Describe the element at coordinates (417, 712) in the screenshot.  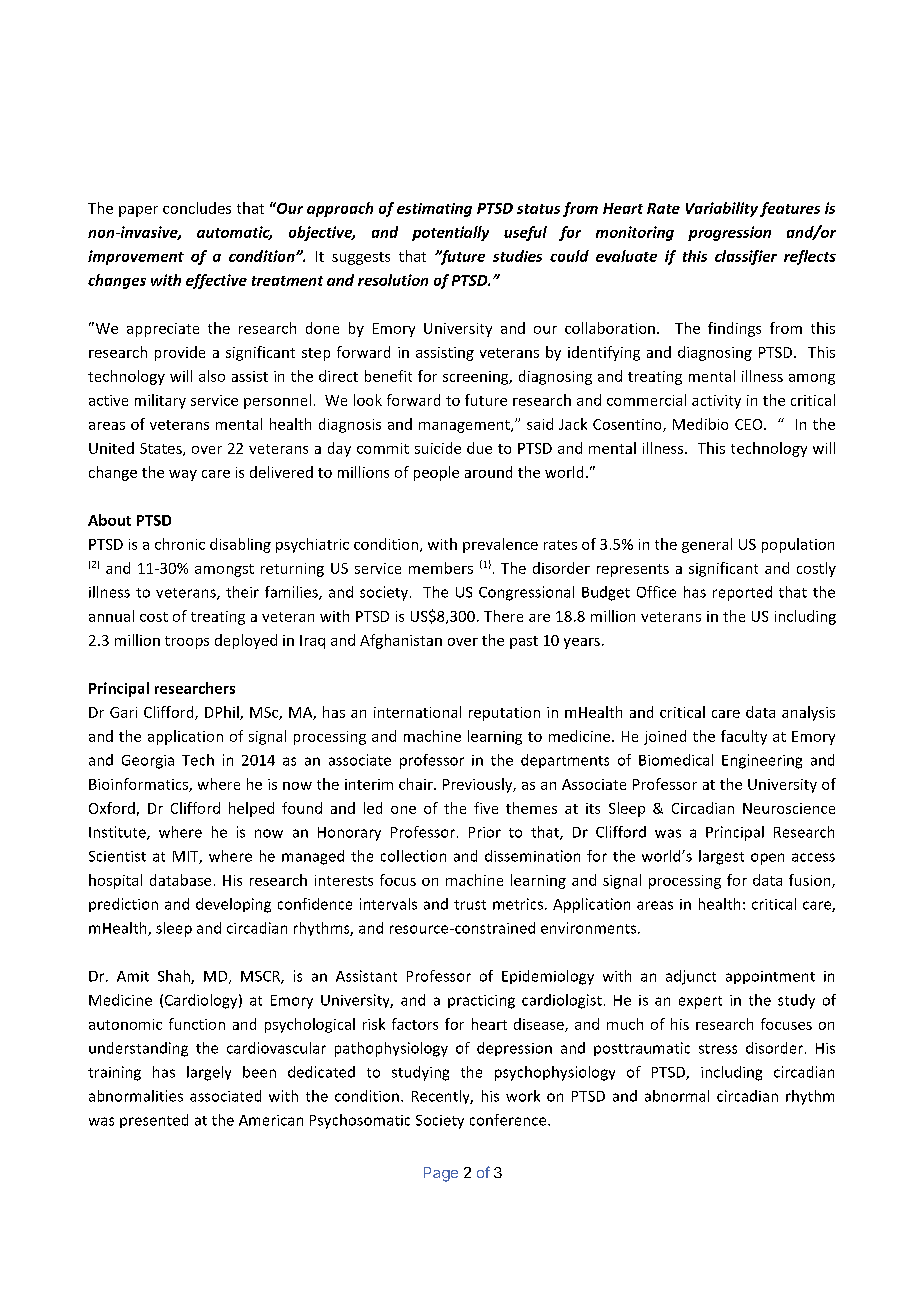
I see `international` at that location.
